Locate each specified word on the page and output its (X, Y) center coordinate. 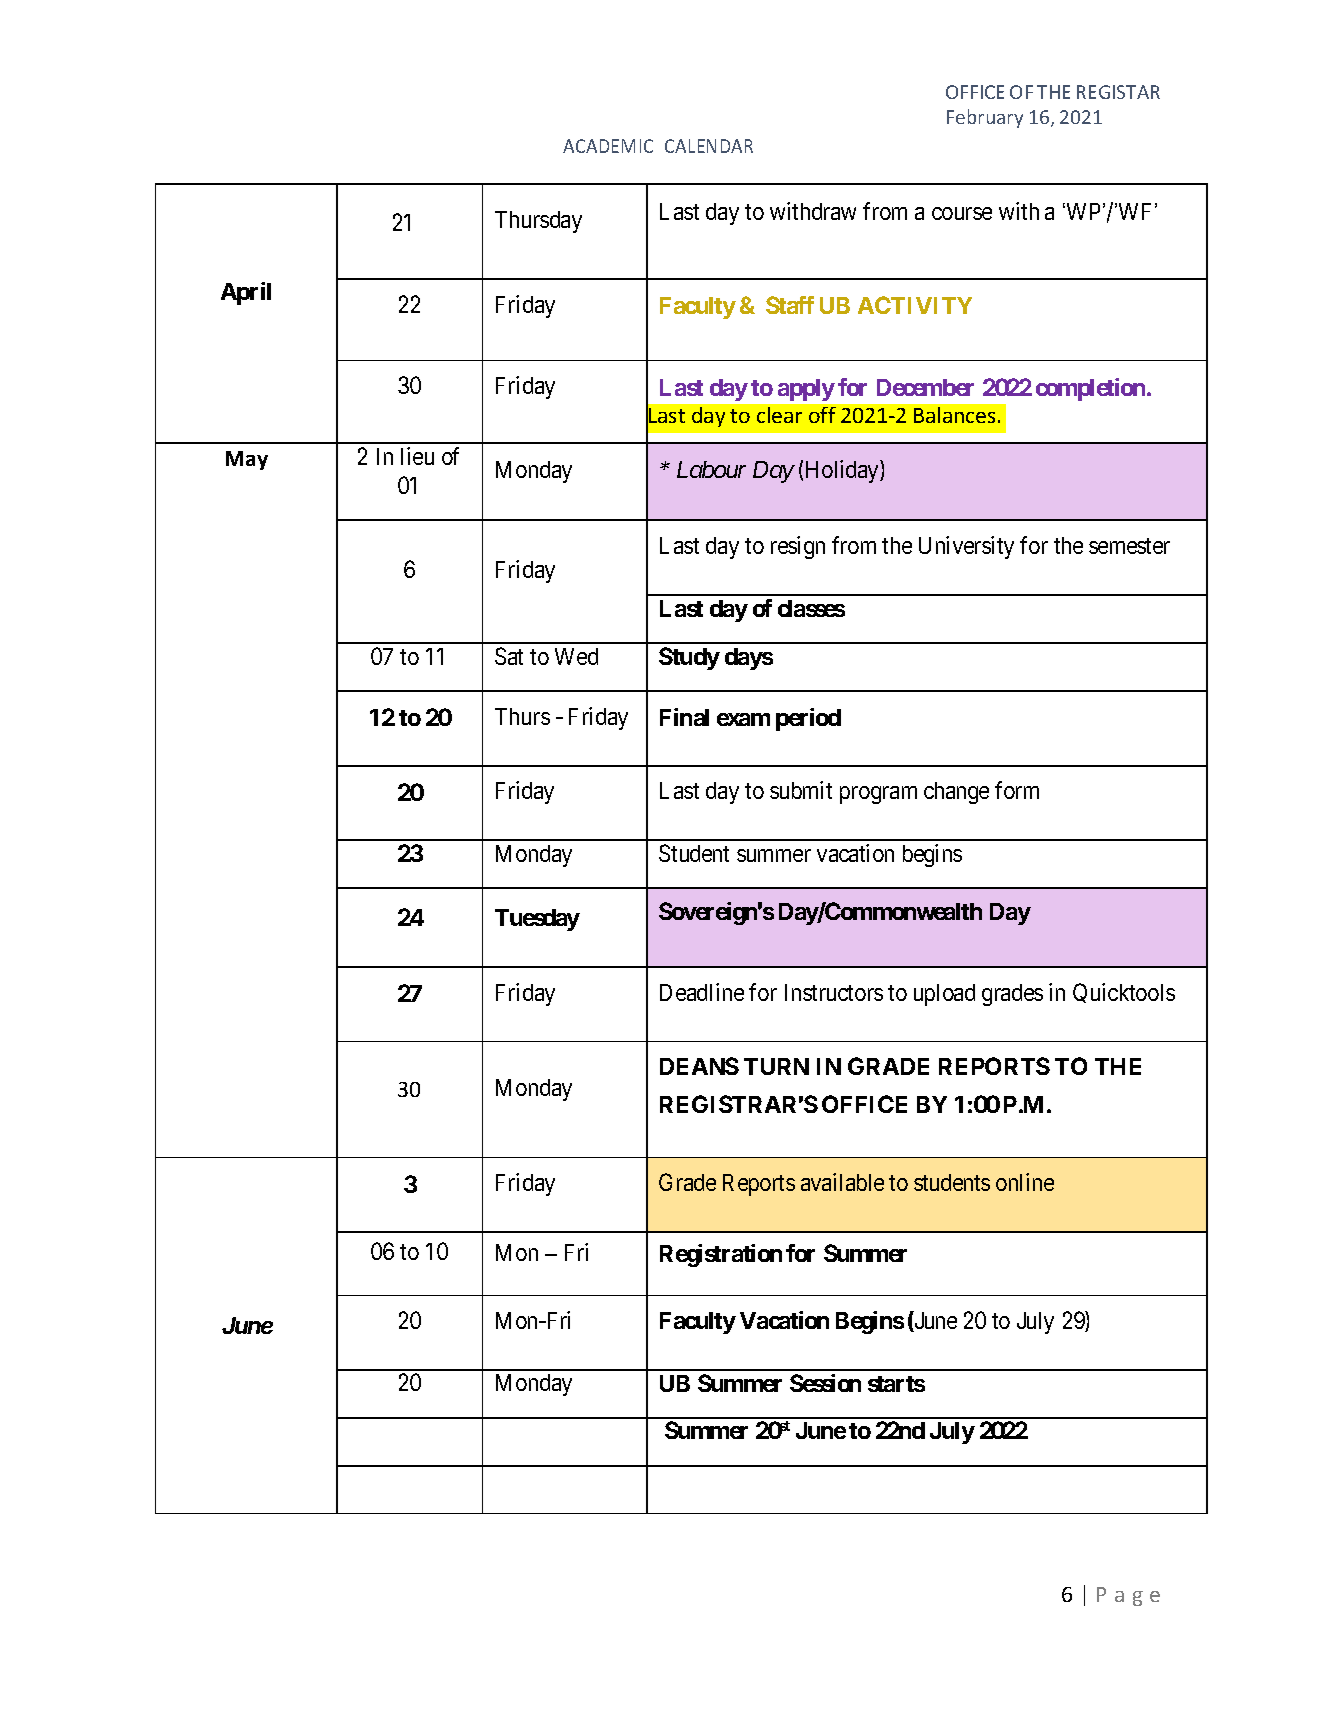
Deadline (702, 992)
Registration (721, 1255)
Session (825, 1383)
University (966, 547)
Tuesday (537, 920)
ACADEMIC (608, 146)
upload (944, 995)
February (985, 118)
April (246, 293)
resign (798, 547)
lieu (417, 456)
